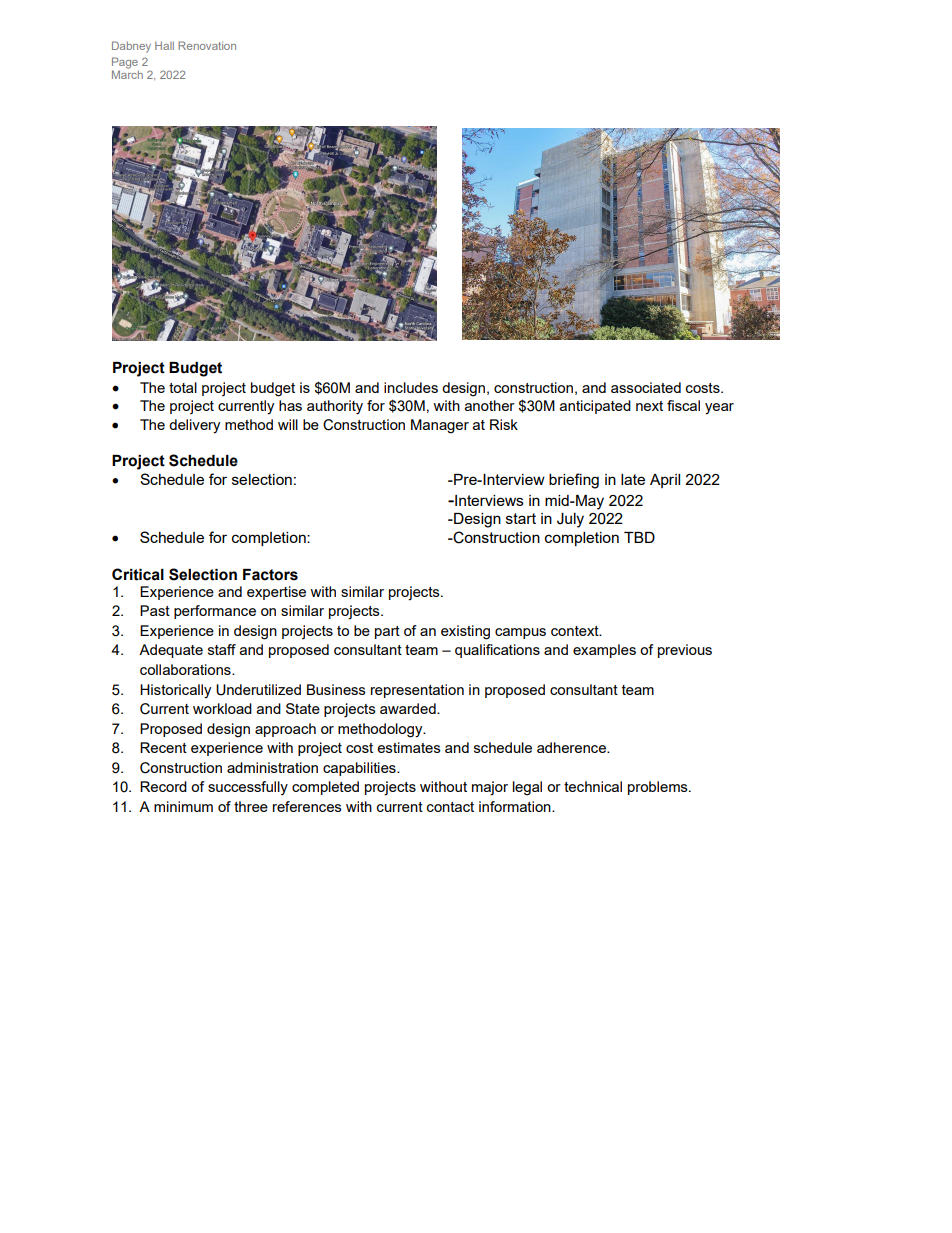  What do you see at coordinates (649, 406) in the screenshot?
I see `next` at bounding box center [649, 406].
